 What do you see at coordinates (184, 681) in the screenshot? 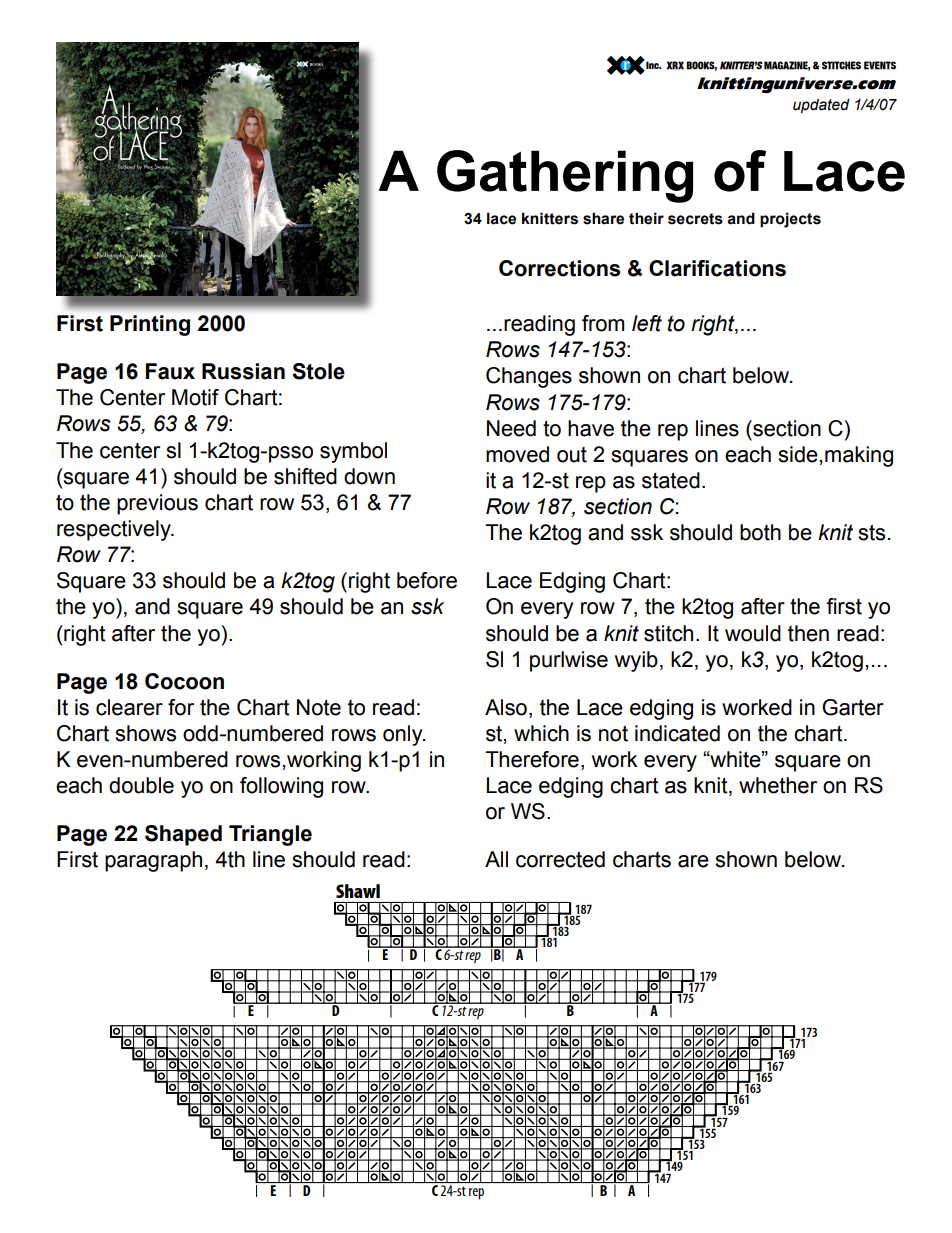
I see `Cocoon` at bounding box center [184, 681].
